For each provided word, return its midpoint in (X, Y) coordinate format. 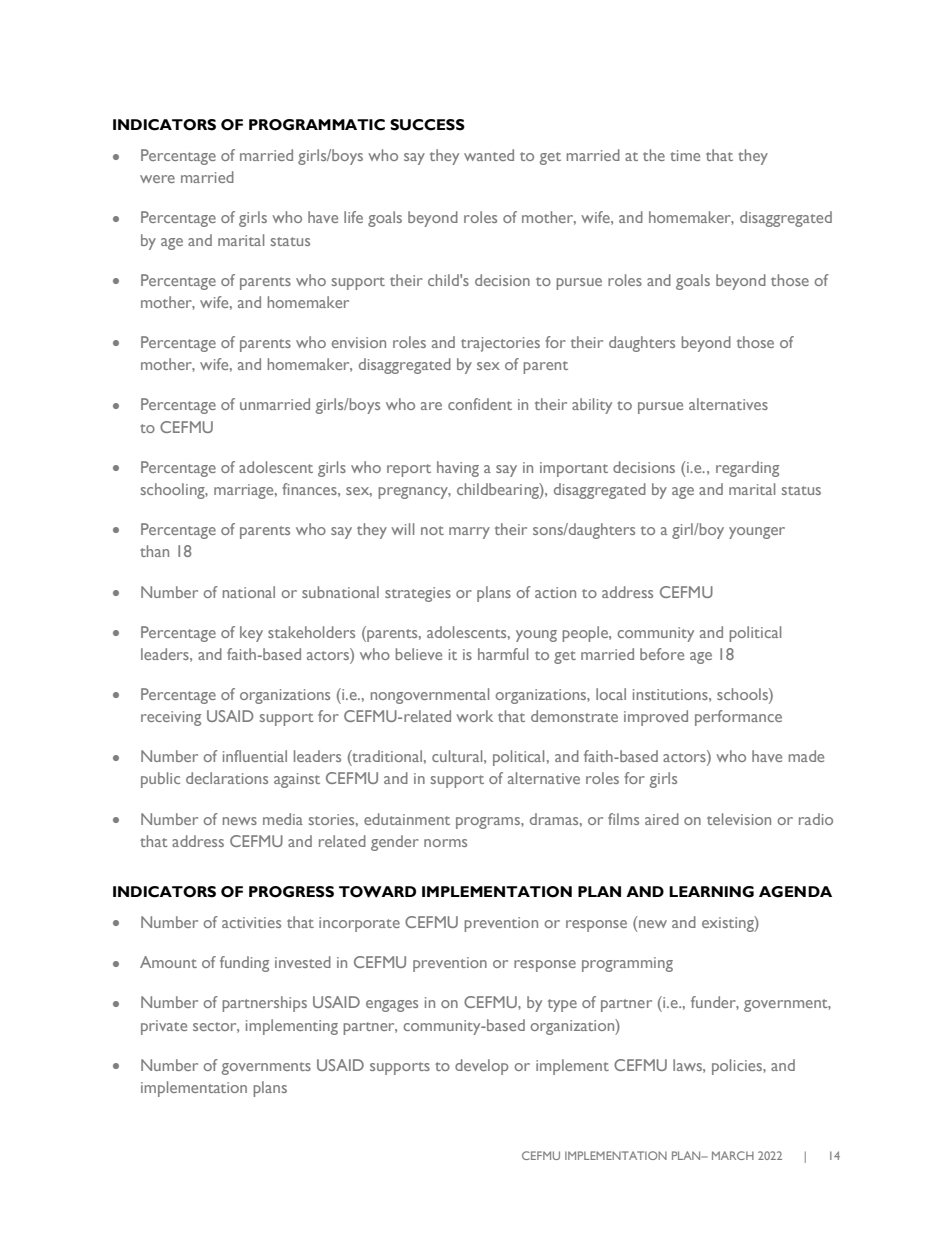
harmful (503, 654)
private (164, 1027)
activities (251, 922)
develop (481, 1067)
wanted (489, 155)
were (157, 179)
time (685, 155)
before (662, 654)
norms (445, 843)
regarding (747, 469)
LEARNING (711, 892)
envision (359, 342)
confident (480, 404)
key (251, 634)
